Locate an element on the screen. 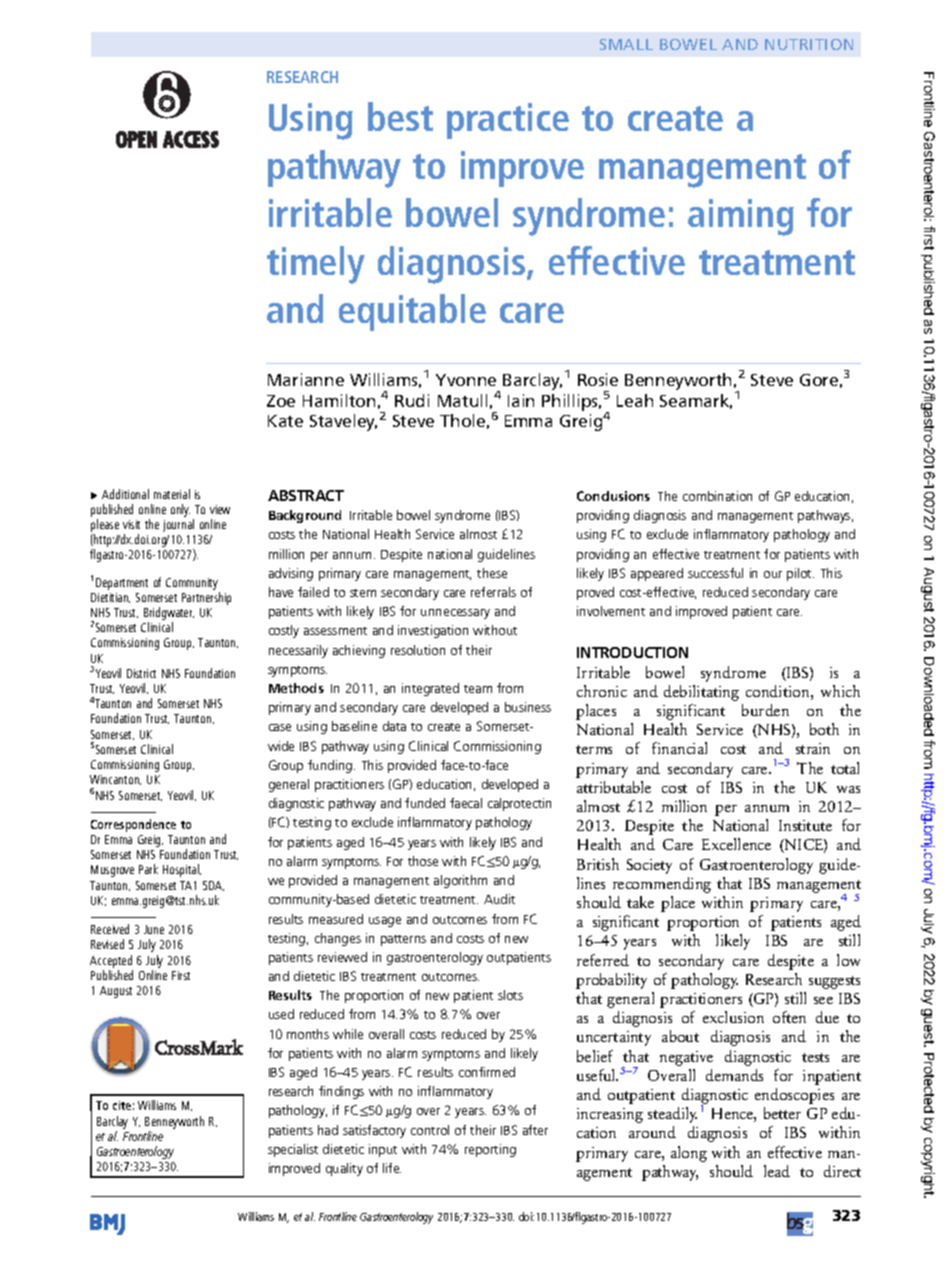 The width and height of the screenshot is (952, 1270). low is located at coordinates (848, 960).
